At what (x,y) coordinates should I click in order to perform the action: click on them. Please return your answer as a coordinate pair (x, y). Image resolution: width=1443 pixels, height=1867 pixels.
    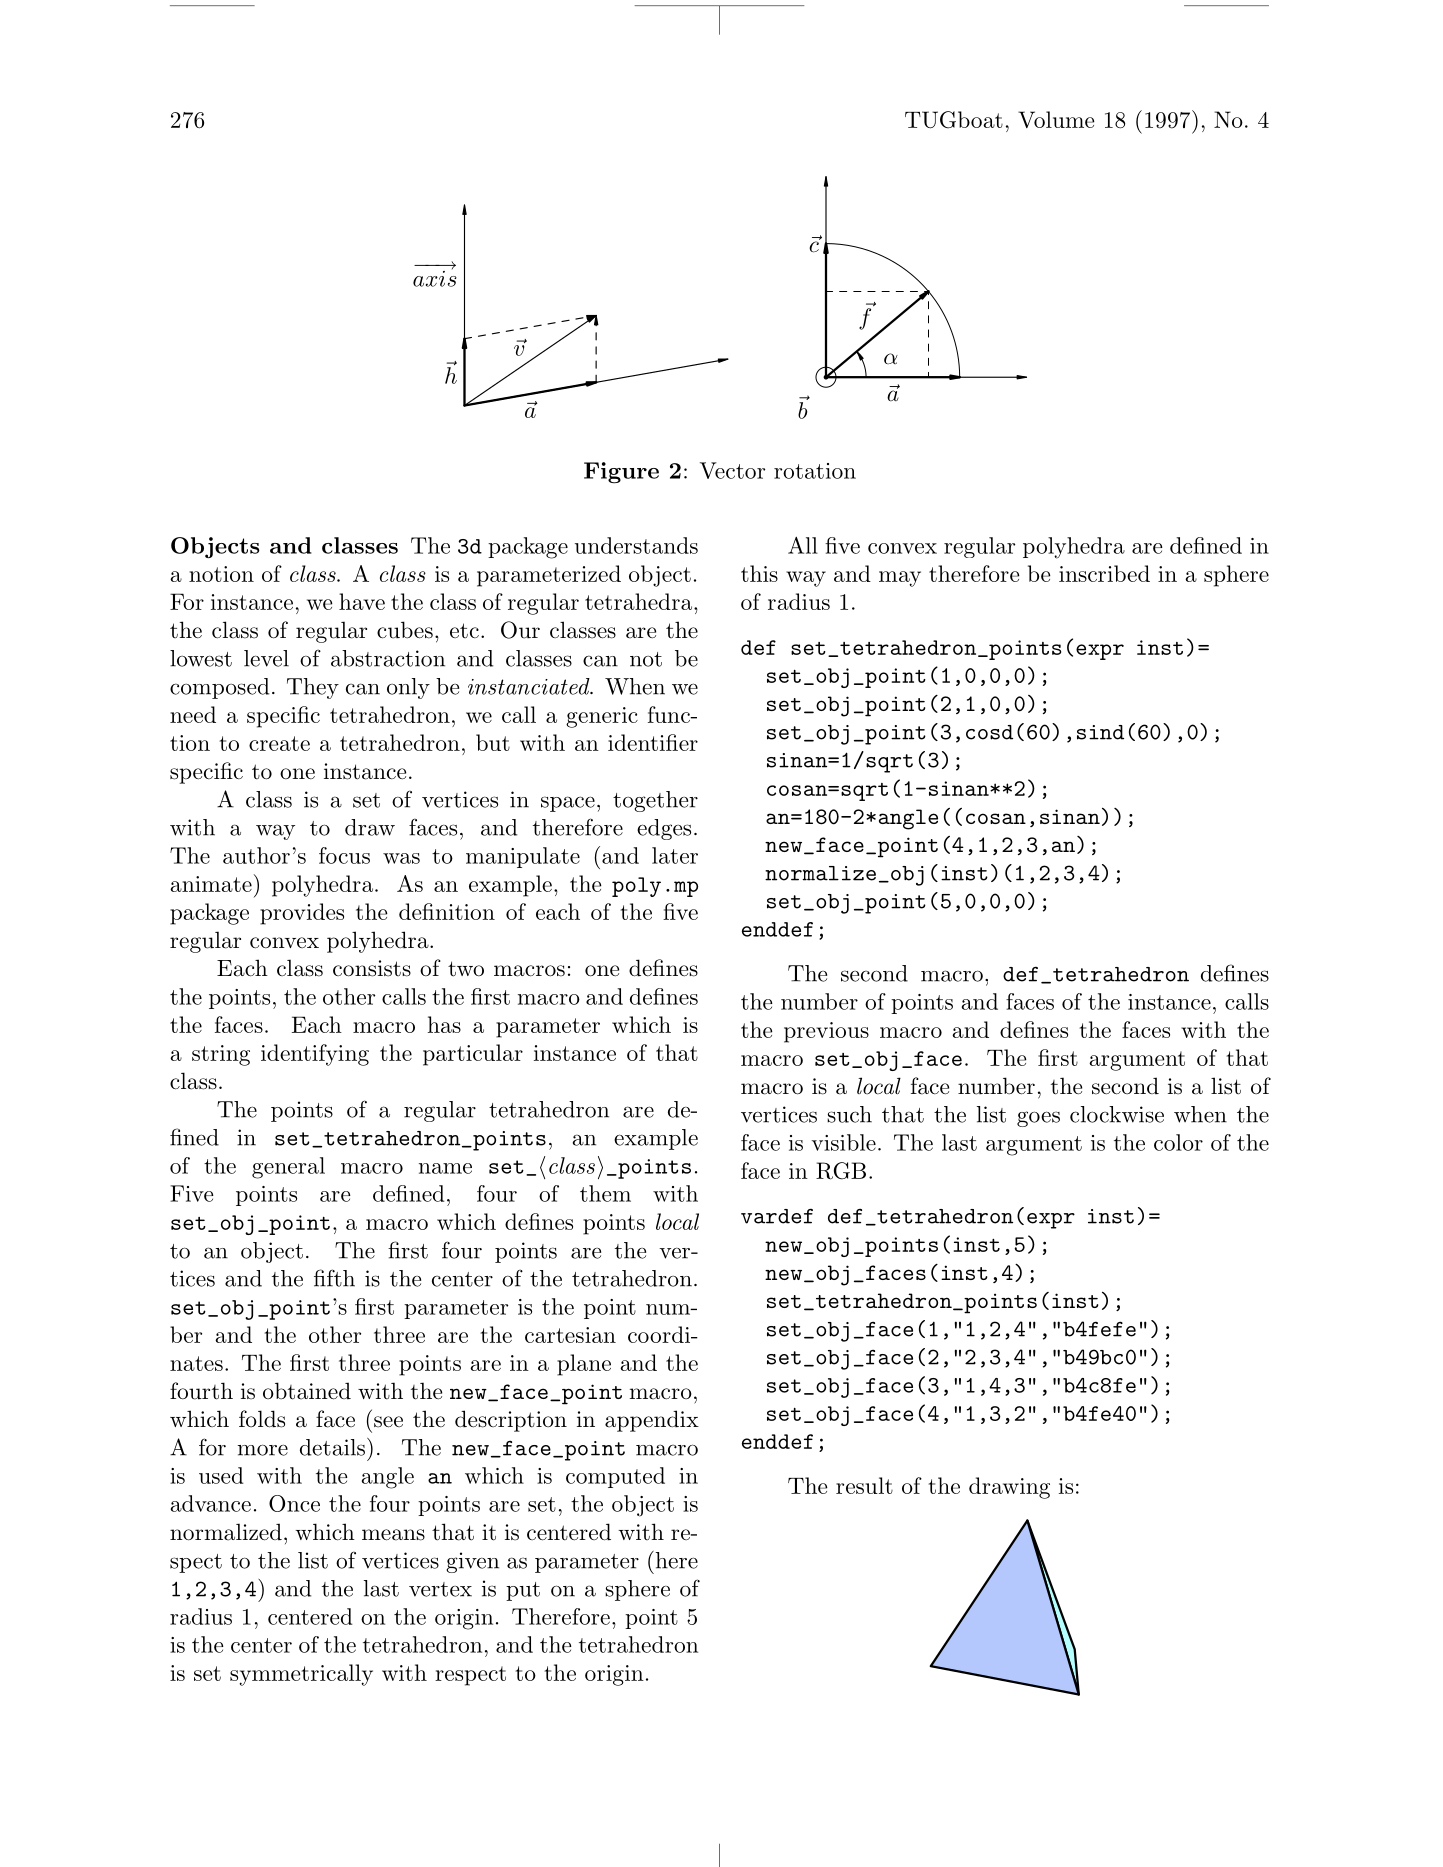
    Looking at the image, I should click on (605, 1193).
